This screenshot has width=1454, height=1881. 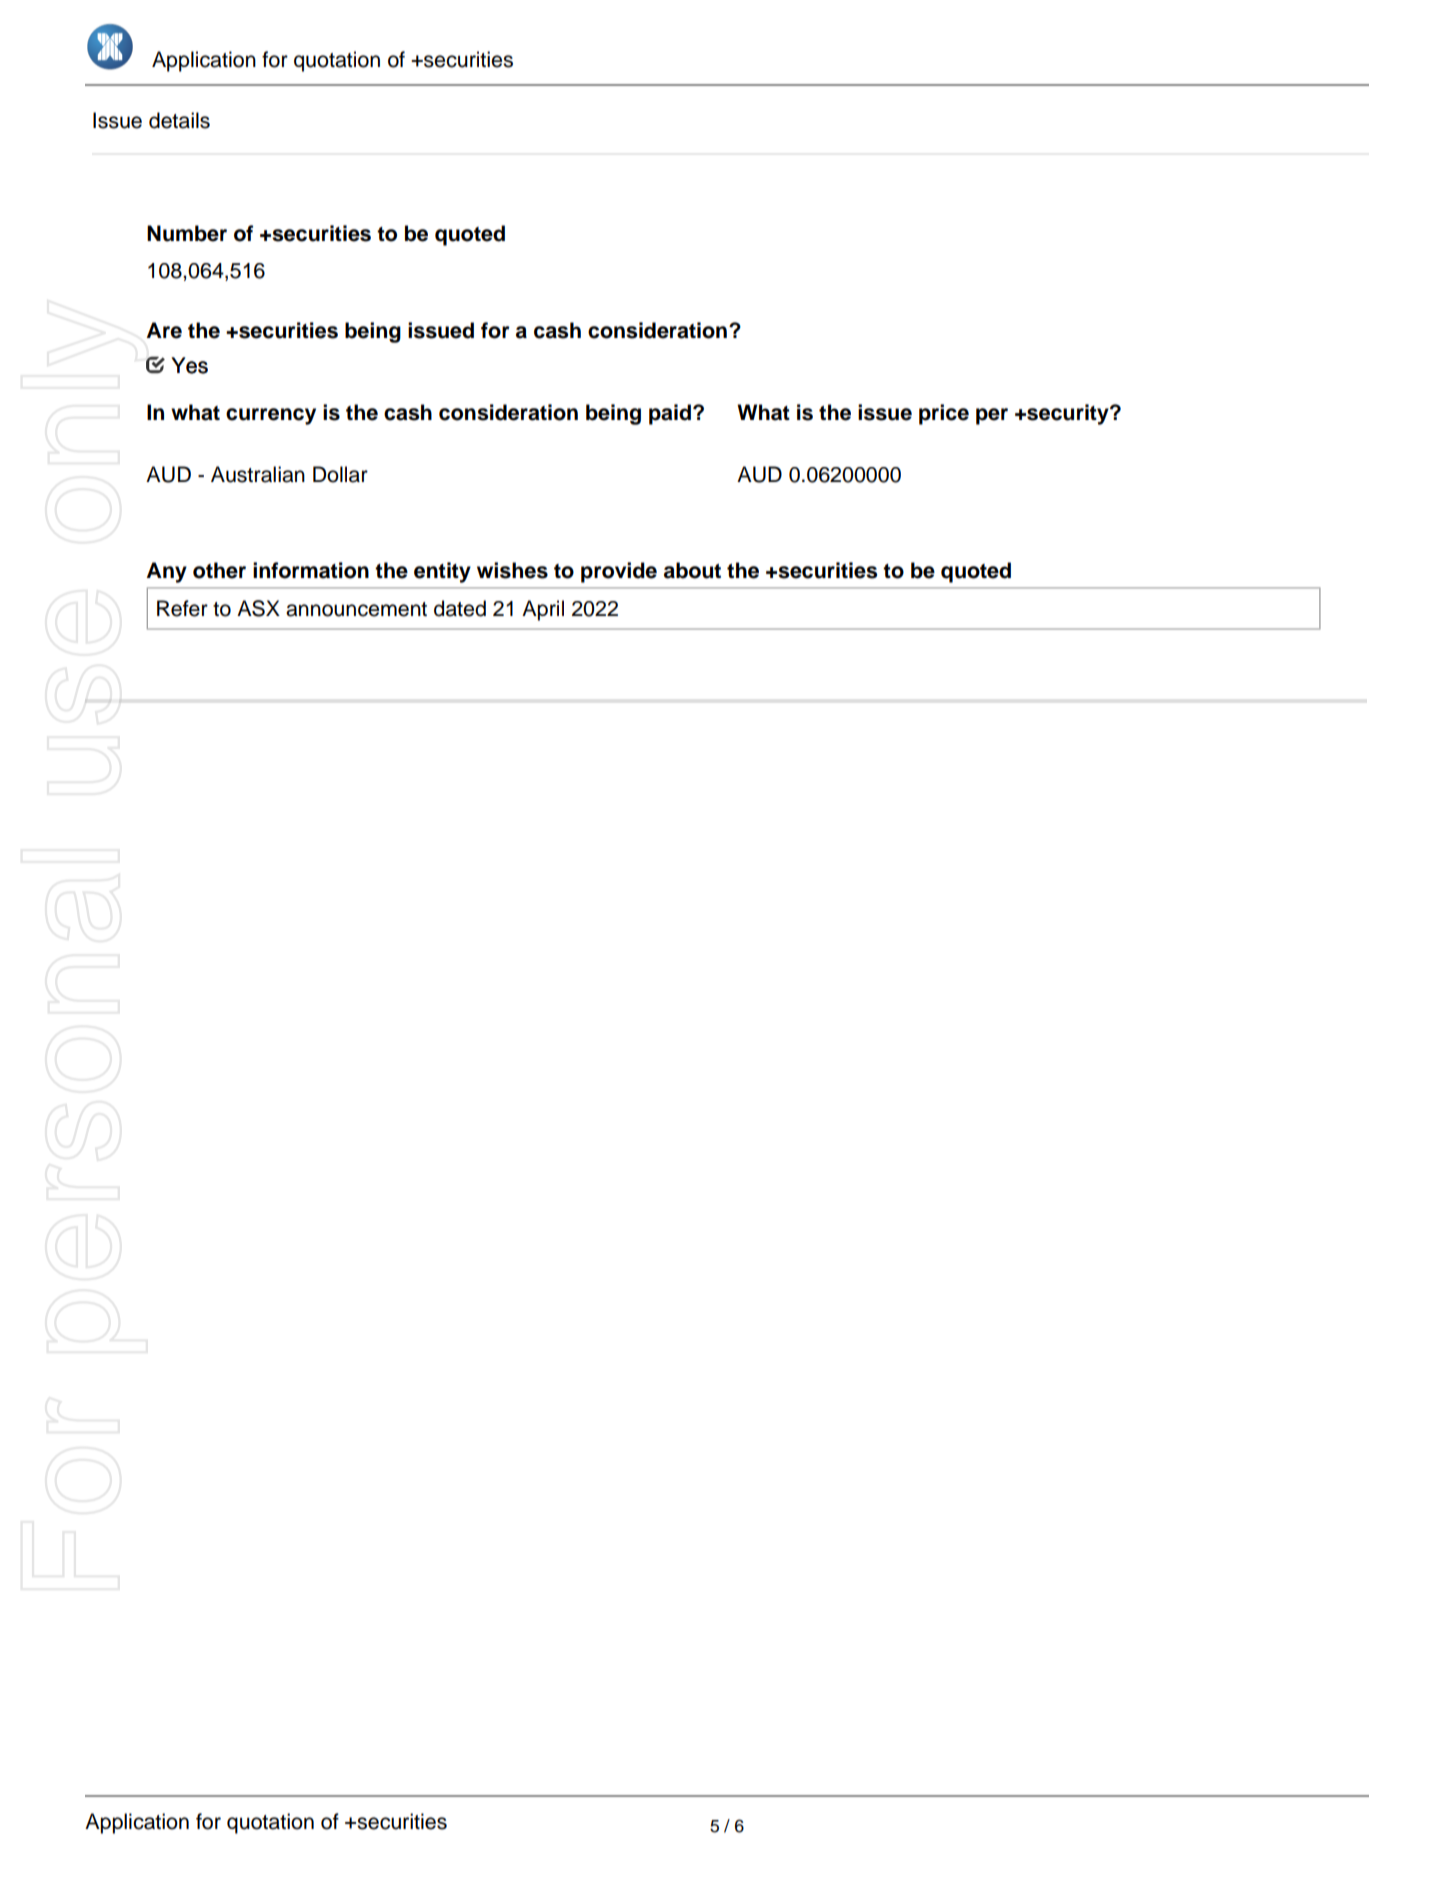 What do you see at coordinates (271, 416) in the screenshot?
I see `currency` at bounding box center [271, 416].
